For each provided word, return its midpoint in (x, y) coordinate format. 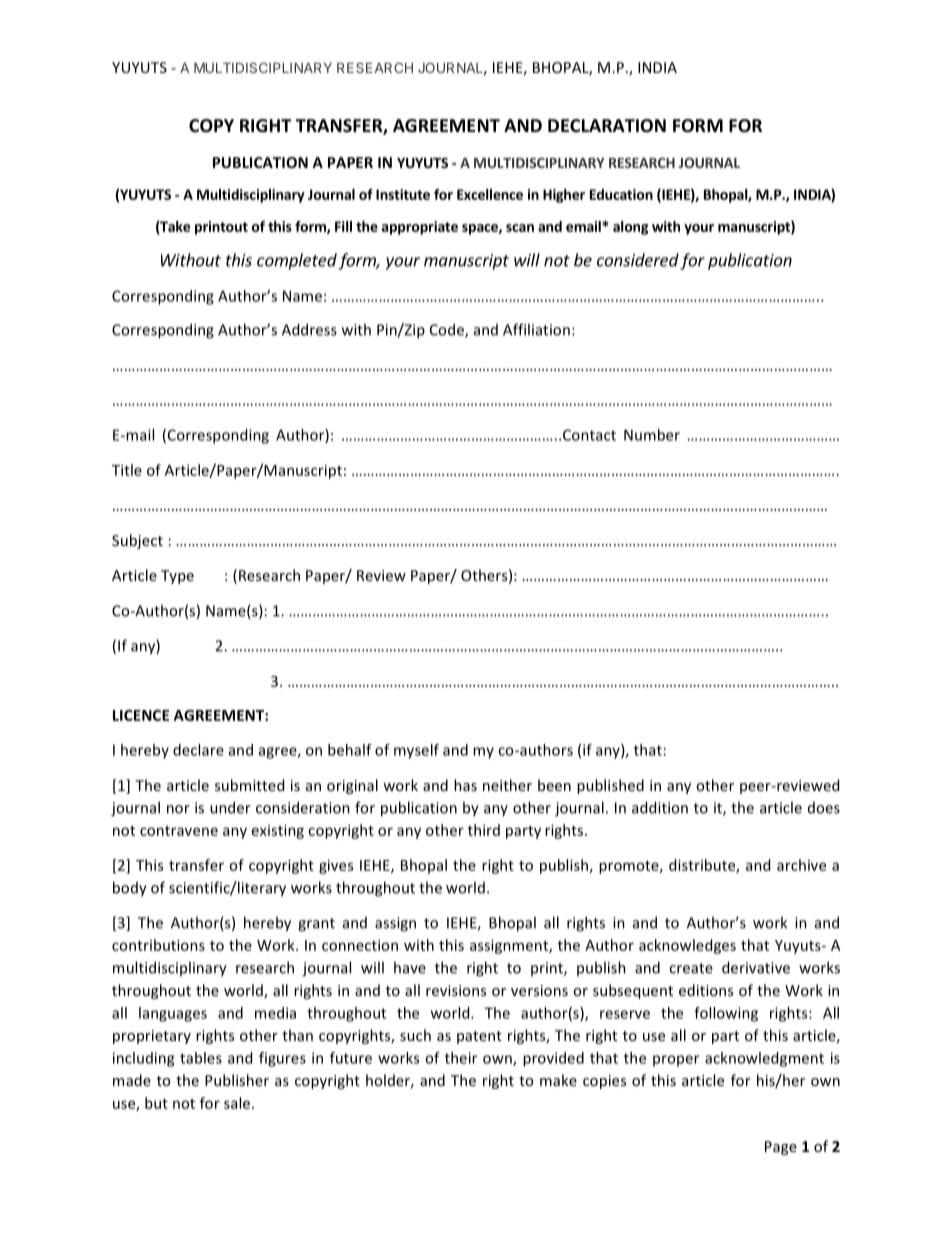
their (461, 1058)
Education (621, 194)
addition (660, 807)
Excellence (490, 194)
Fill (343, 226)
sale (237, 1103)
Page (781, 1148)
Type (177, 577)
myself (416, 751)
